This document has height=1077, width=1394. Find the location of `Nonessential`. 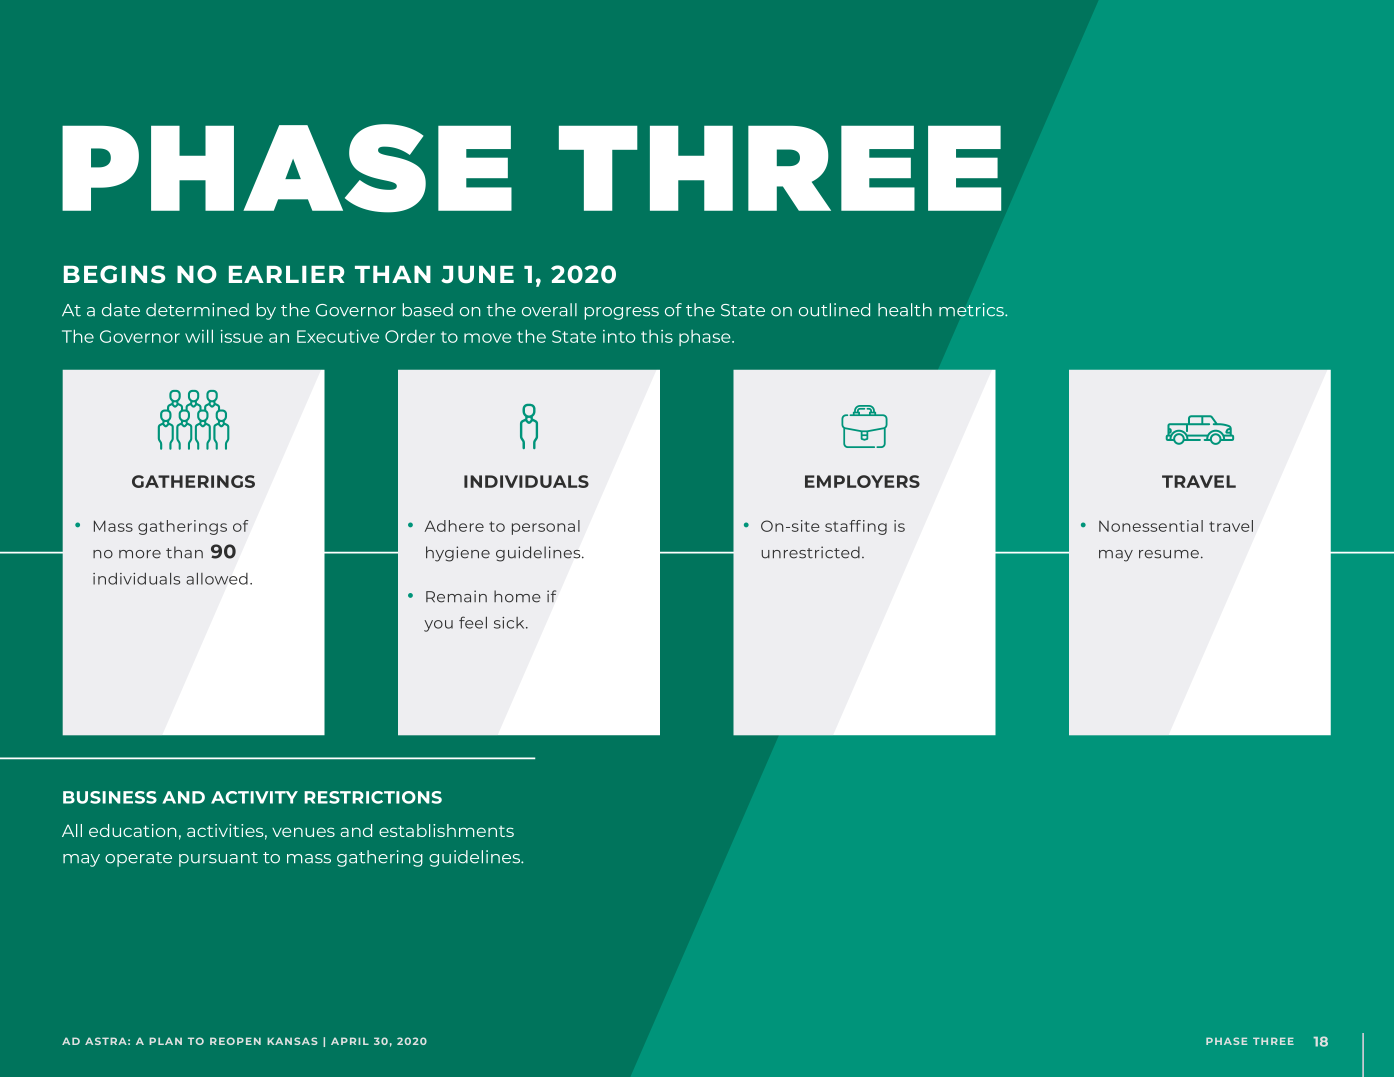

Nonessential is located at coordinates (1151, 526).
